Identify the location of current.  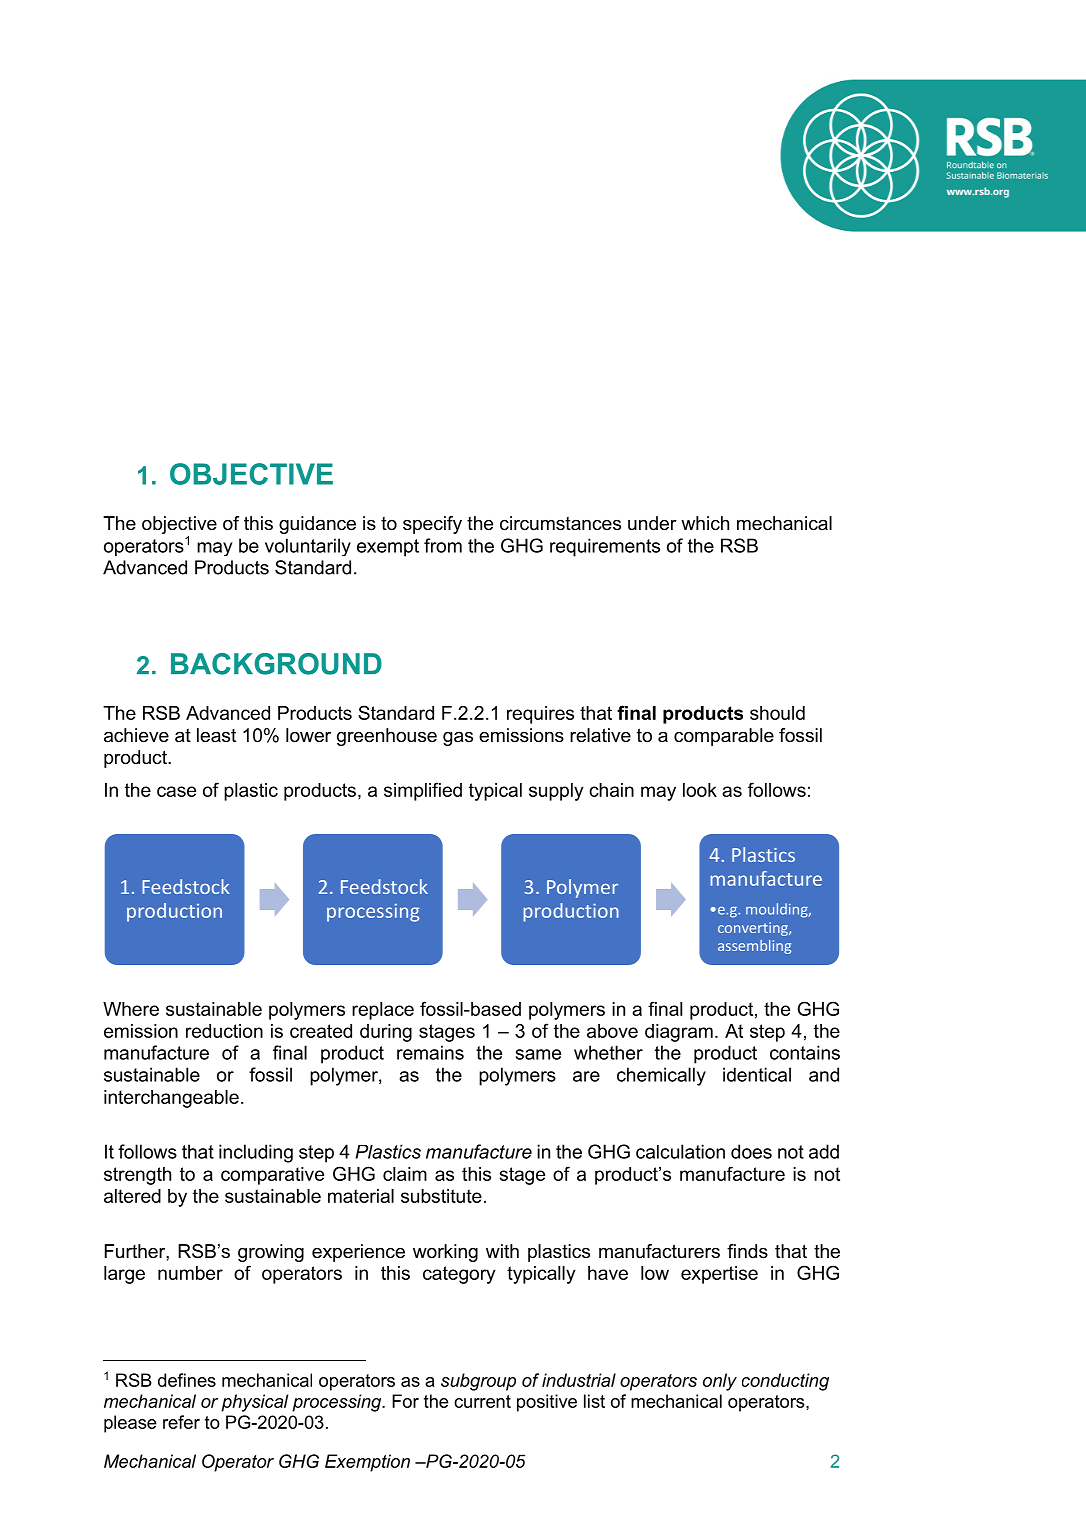
(482, 1401).
